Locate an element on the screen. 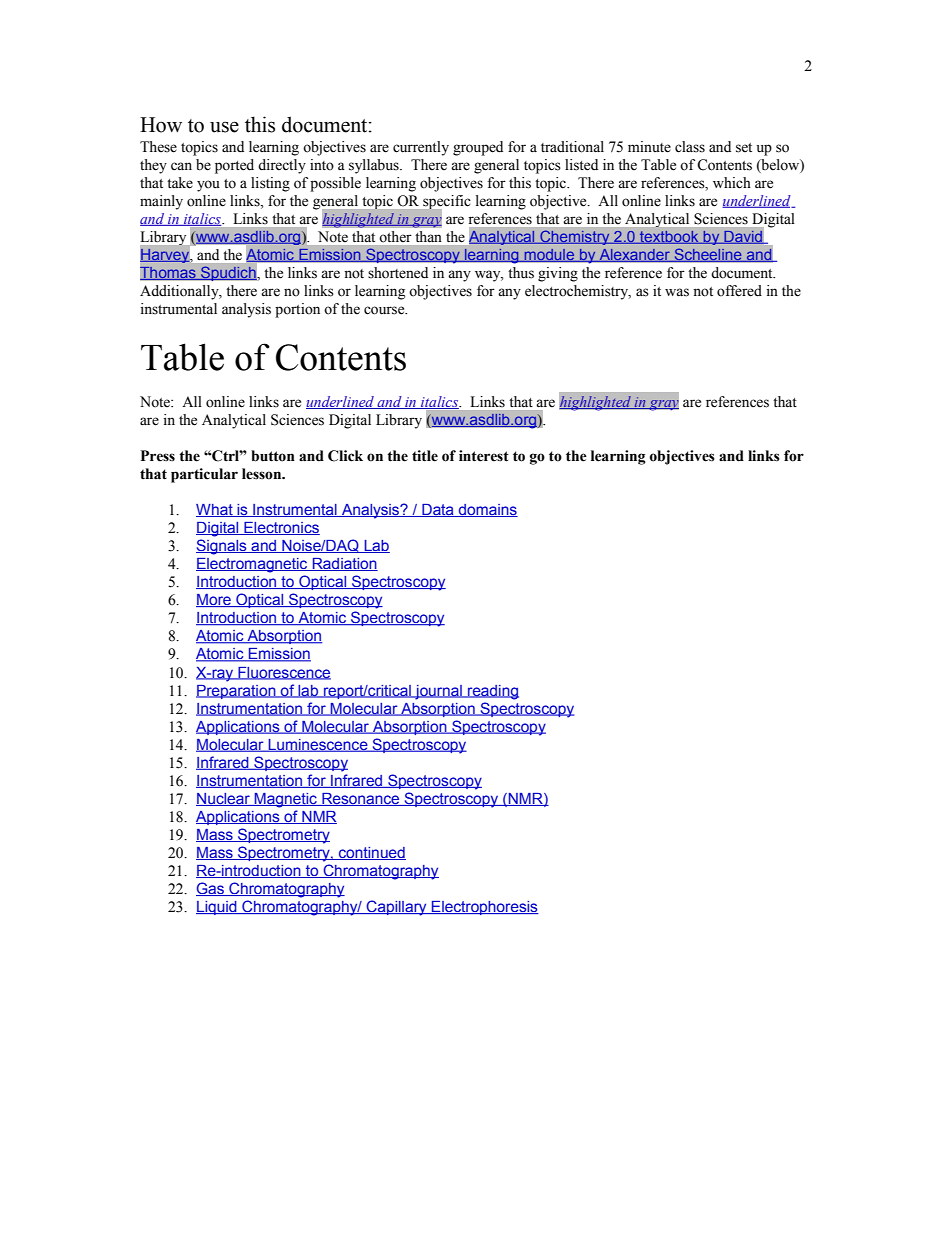  particular is located at coordinates (204, 475).
